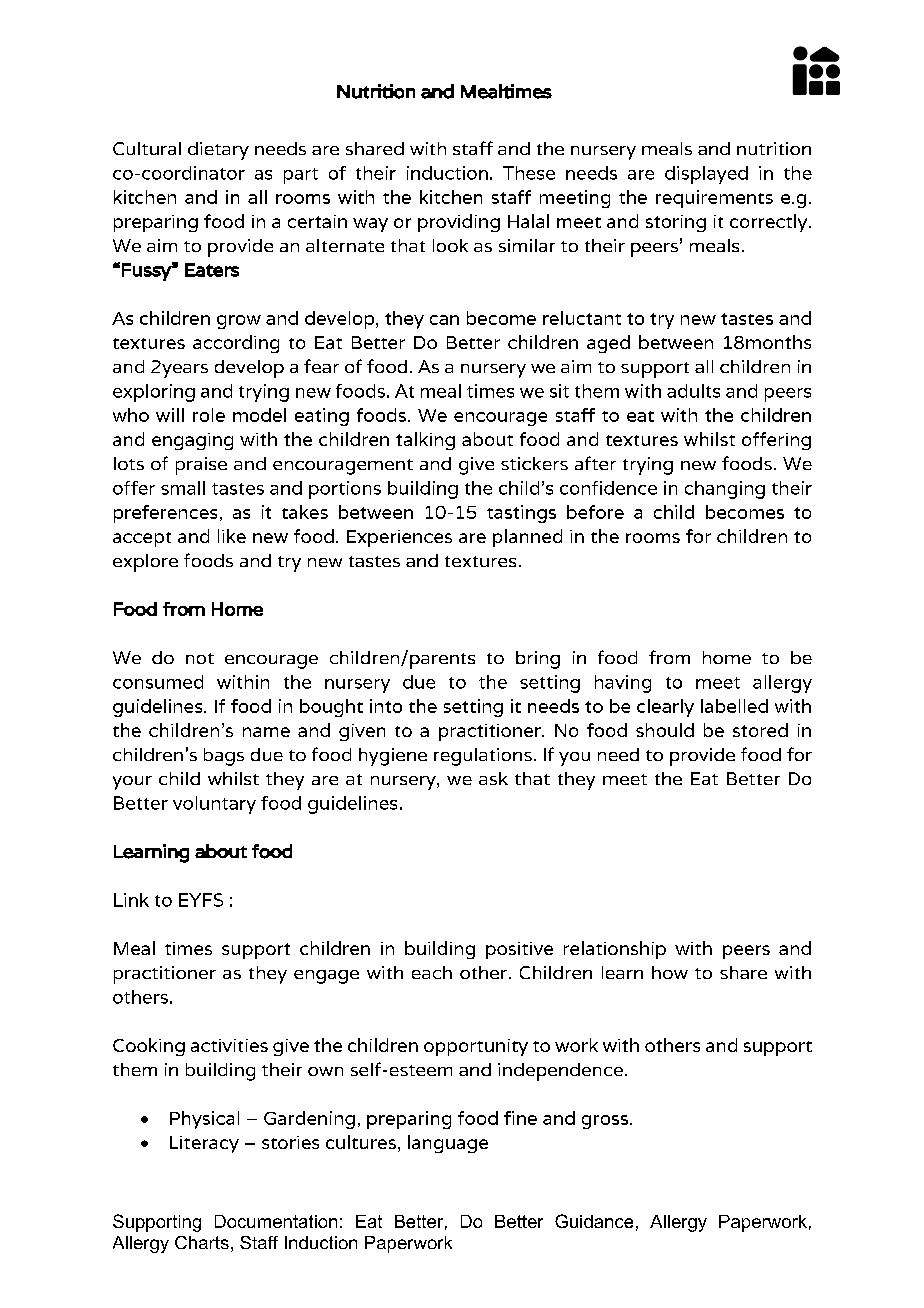  What do you see at coordinates (448, 1144) in the document?
I see `language` at bounding box center [448, 1144].
